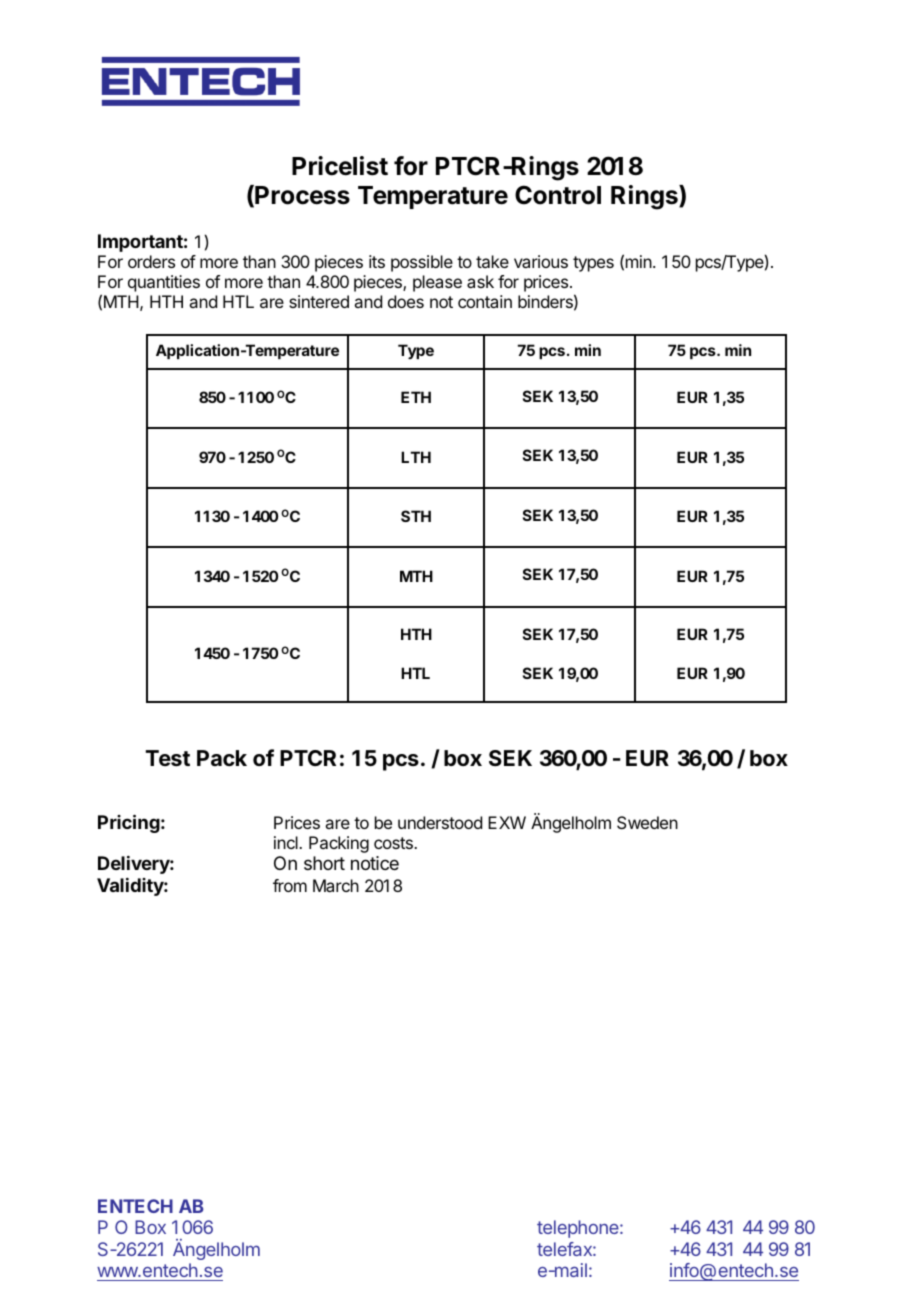  What do you see at coordinates (394, 843) in the image?
I see `costs` at bounding box center [394, 843].
